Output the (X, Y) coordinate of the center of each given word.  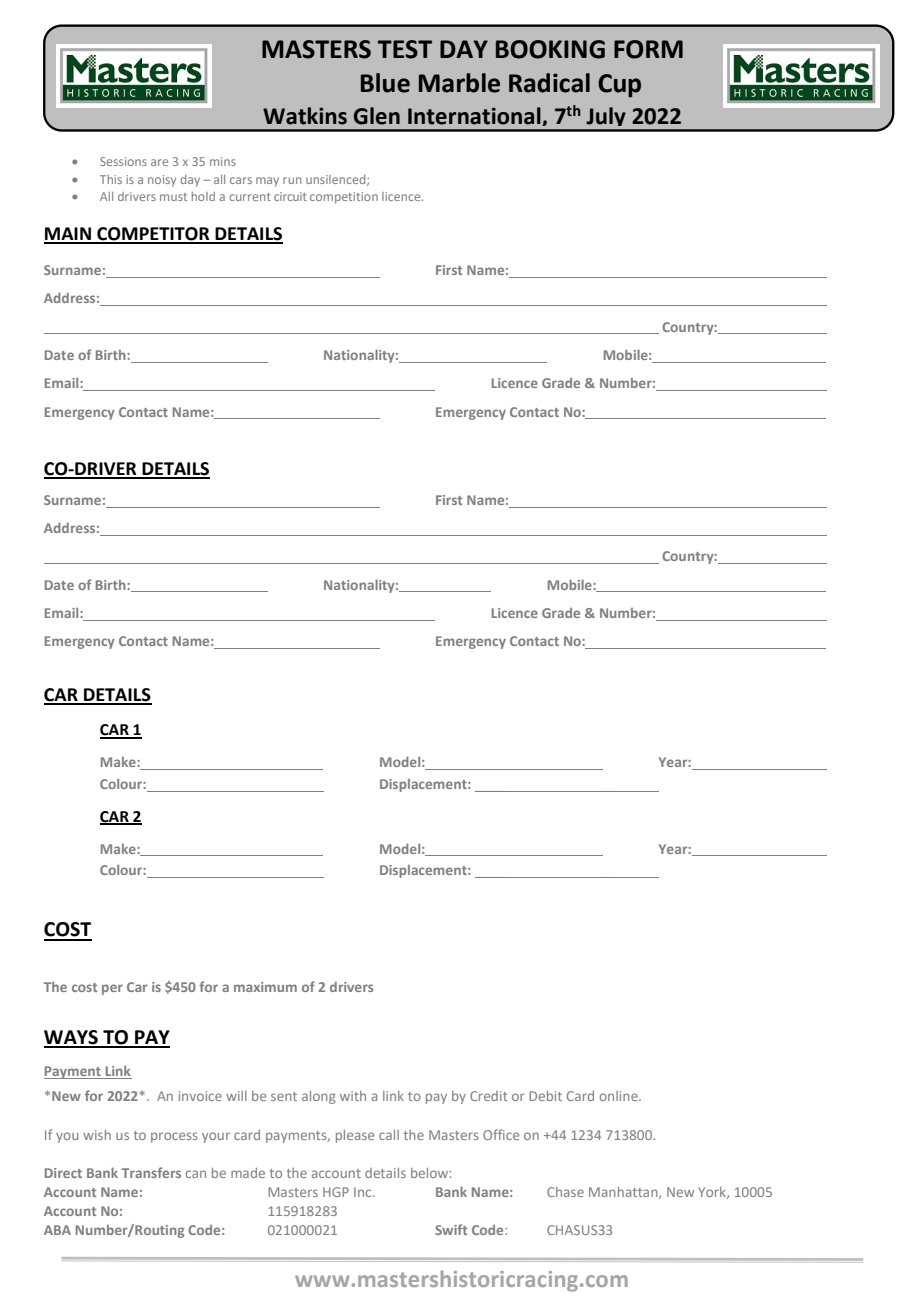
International (475, 116)
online (620, 1096)
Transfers (151, 1172)
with (353, 1096)
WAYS (72, 1038)
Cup (619, 86)
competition (344, 198)
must (173, 197)
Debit (545, 1096)
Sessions (123, 161)
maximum (265, 987)
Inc (364, 1192)
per (112, 989)
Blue (385, 83)
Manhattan (624, 1193)
